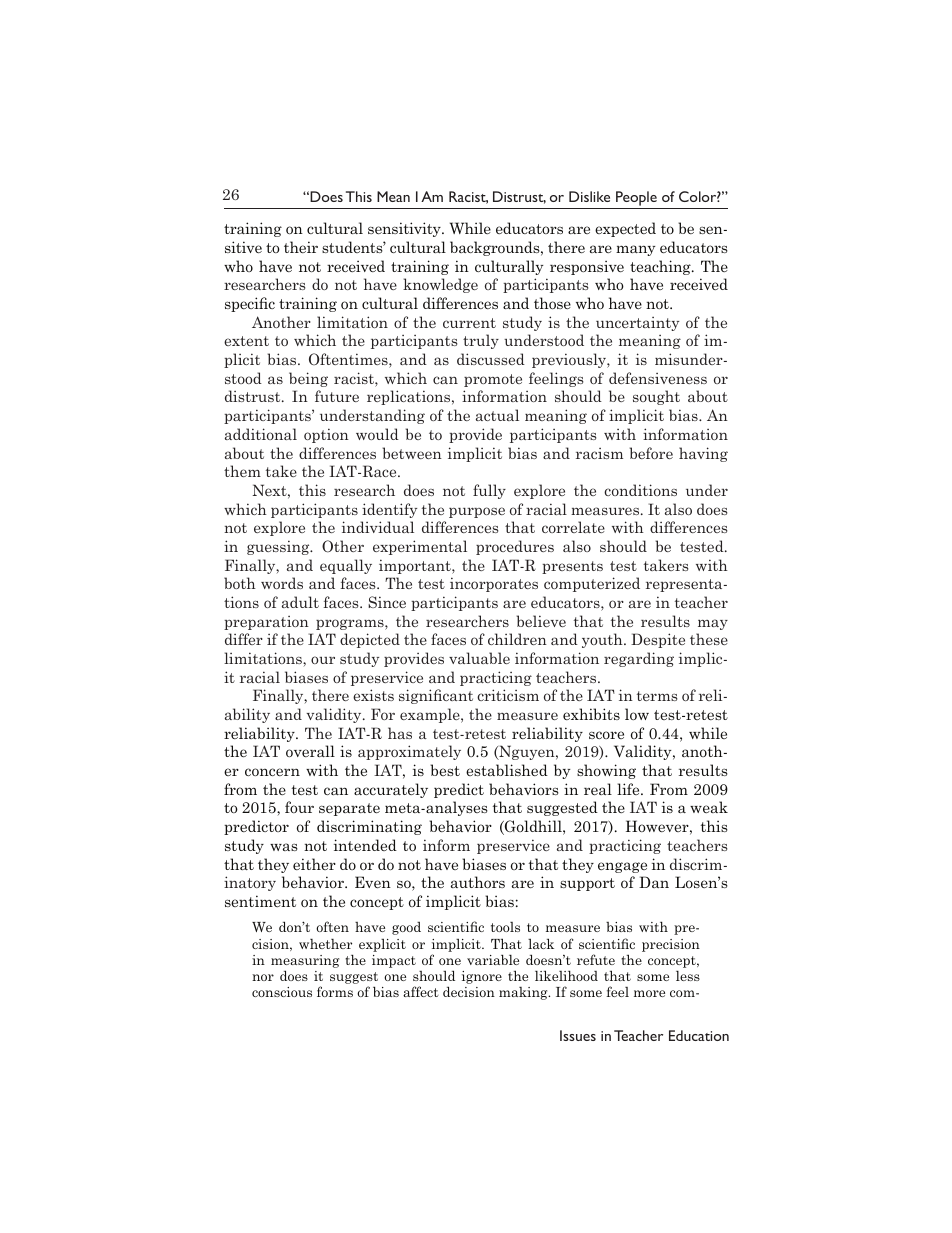 This document has height=1233, width=952. What do you see at coordinates (497, 415) in the document?
I see `actual` at bounding box center [497, 415].
